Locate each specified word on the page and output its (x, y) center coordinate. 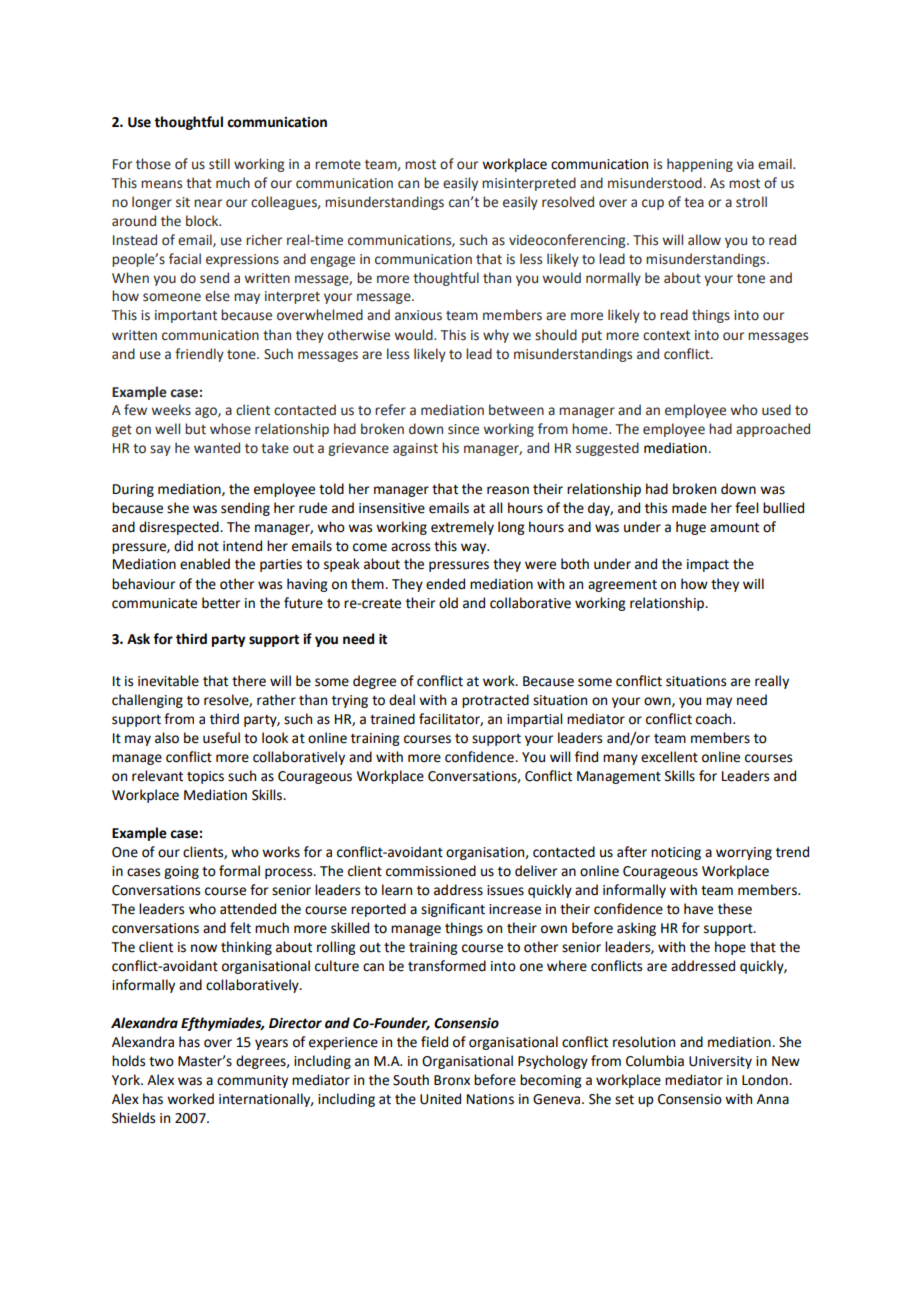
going (181, 872)
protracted (495, 701)
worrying (744, 853)
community (252, 1081)
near (208, 203)
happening (700, 165)
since (463, 429)
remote (338, 165)
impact (708, 565)
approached (773, 430)
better (221, 603)
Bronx (452, 1080)
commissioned (431, 871)
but (195, 429)
